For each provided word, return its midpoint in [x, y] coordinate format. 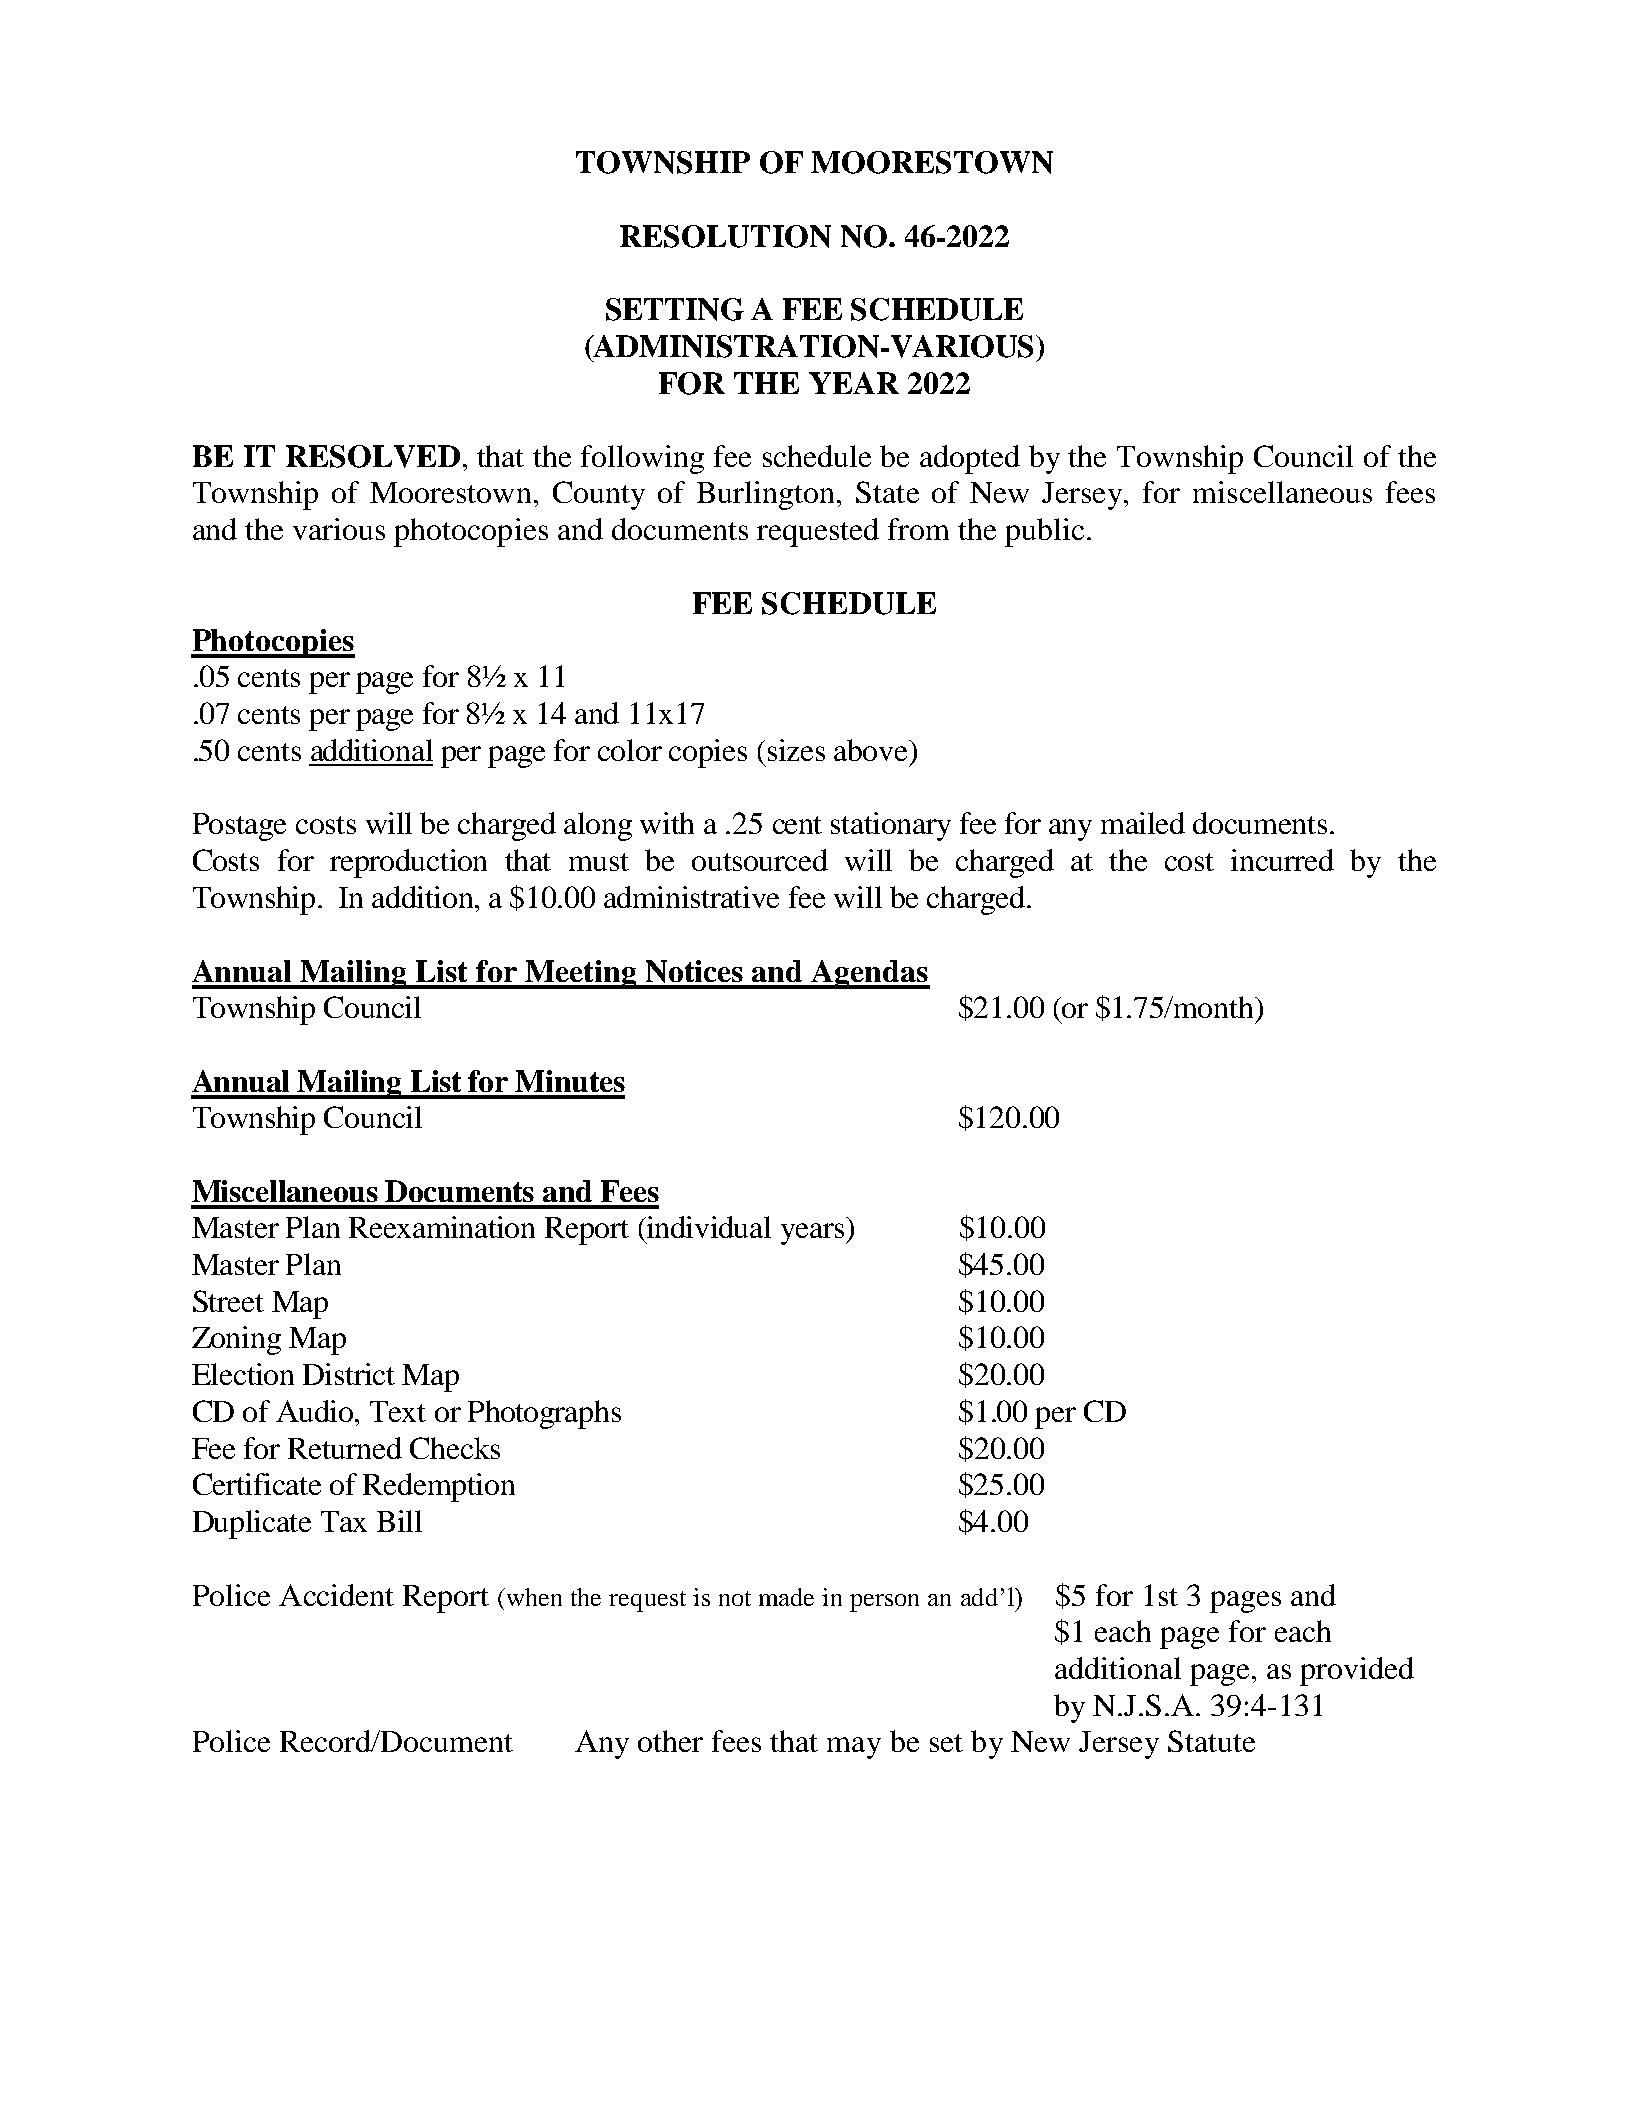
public [1044, 532]
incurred [1282, 860]
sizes [796, 750]
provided [1357, 1671]
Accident [336, 1595]
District [349, 1374]
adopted [970, 459]
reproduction [408, 863]
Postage [239, 827]
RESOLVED [373, 456]
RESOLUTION [725, 236]
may [854, 1748]
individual [708, 1227]
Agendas [870, 974]
